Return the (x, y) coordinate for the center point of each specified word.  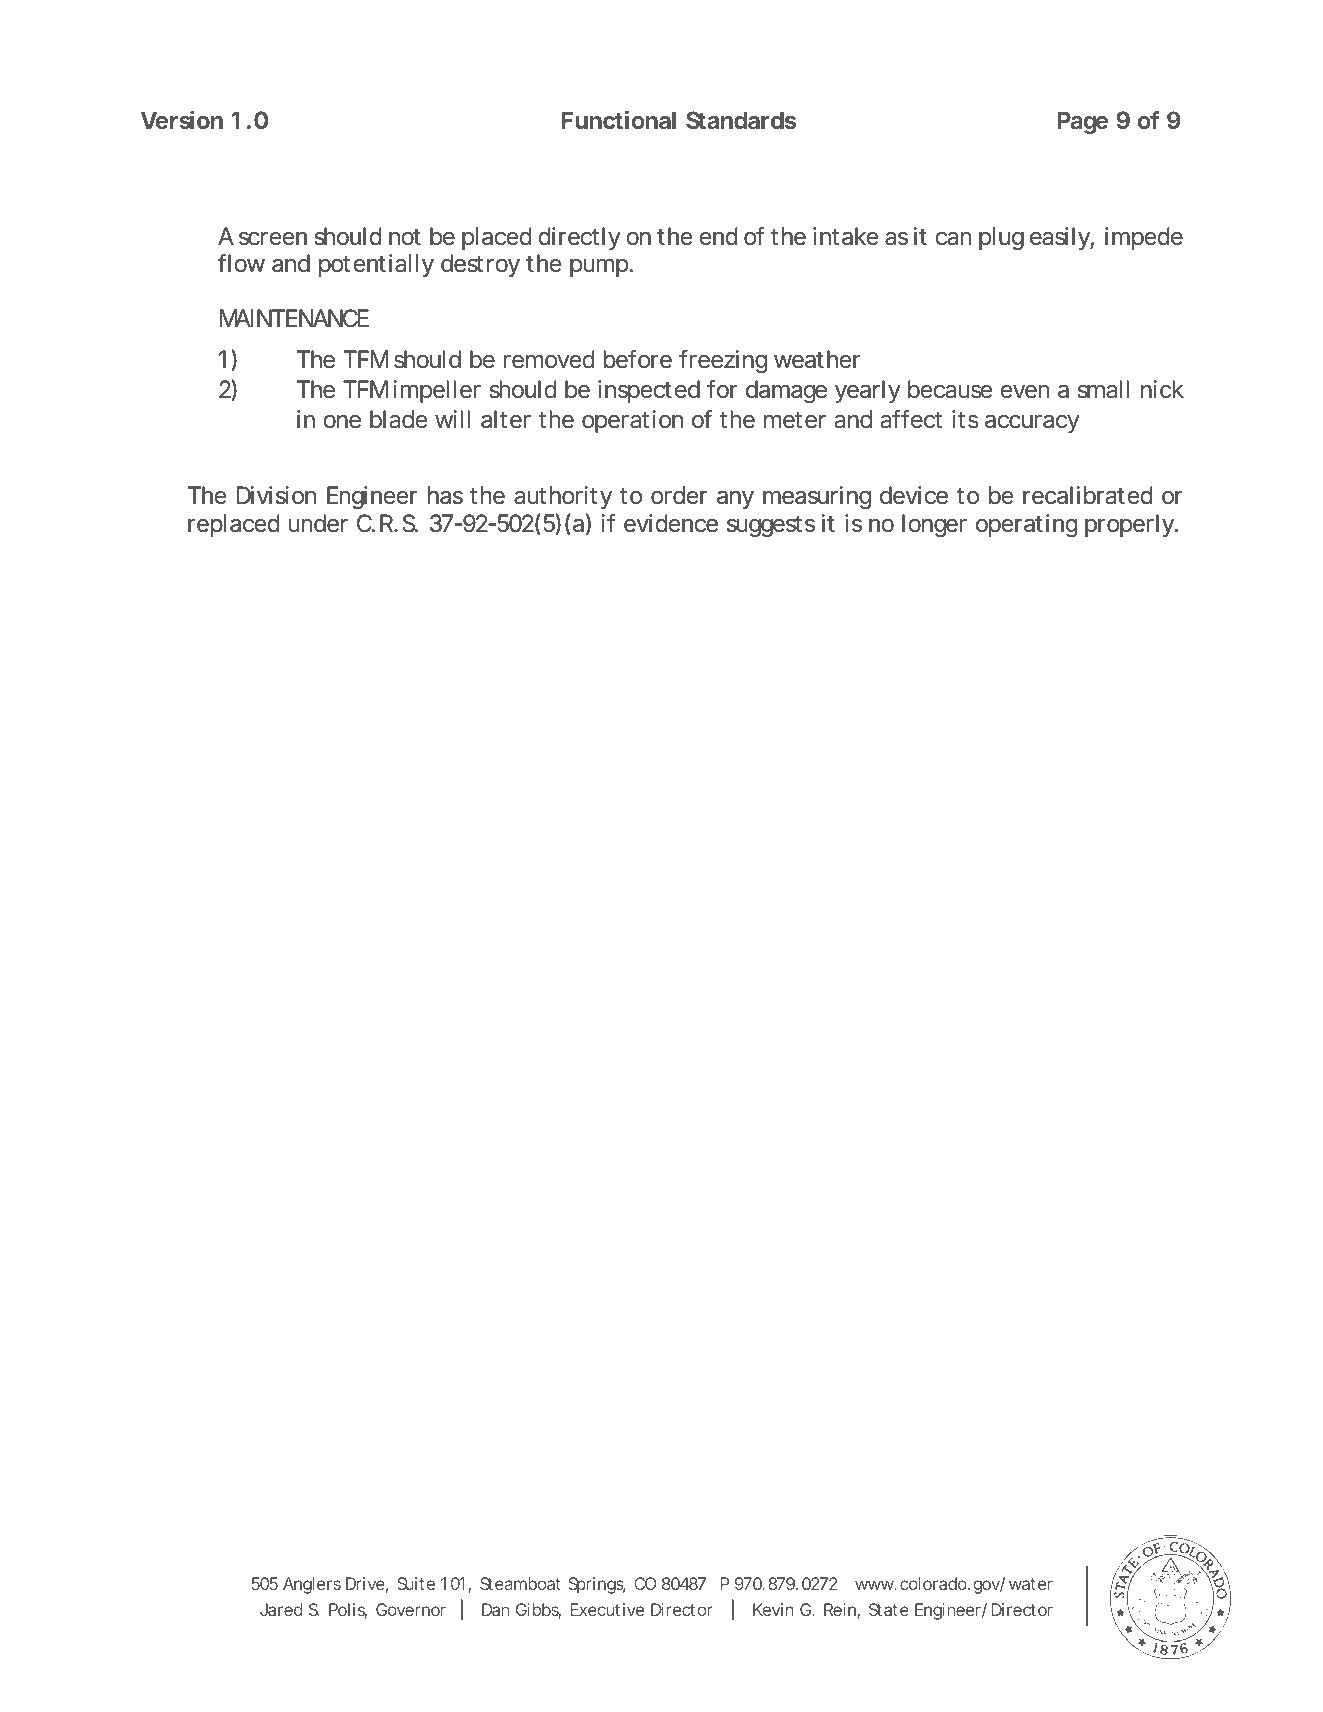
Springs (597, 1585)
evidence (671, 523)
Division (276, 495)
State (889, 1609)
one (342, 422)
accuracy (1032, 424)
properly (1131, 525)
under (318, 523)
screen (273, 239)
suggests (771, 526)
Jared (281, 1609)
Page (1082, 122)
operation (632, 421)
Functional (619, 120)
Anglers (312, 1585)
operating (1027, 525)
